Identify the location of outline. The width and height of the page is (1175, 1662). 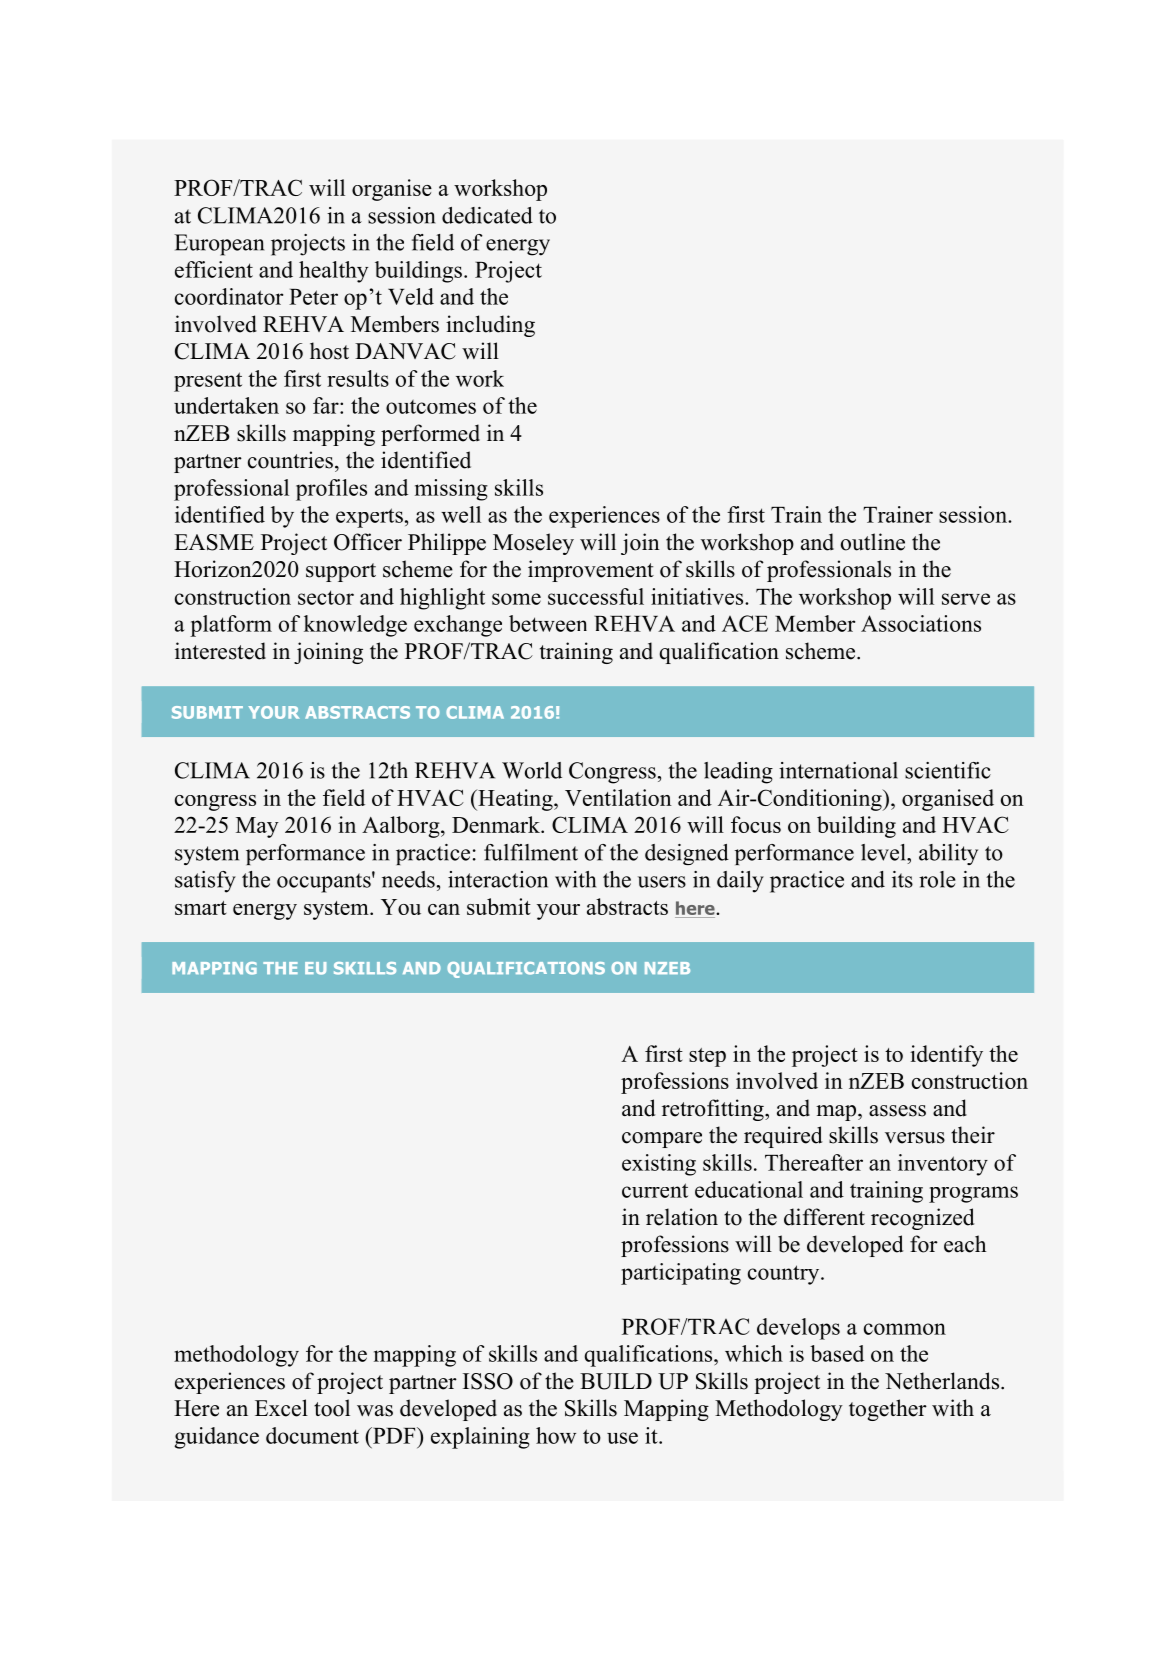
(873, 542).
